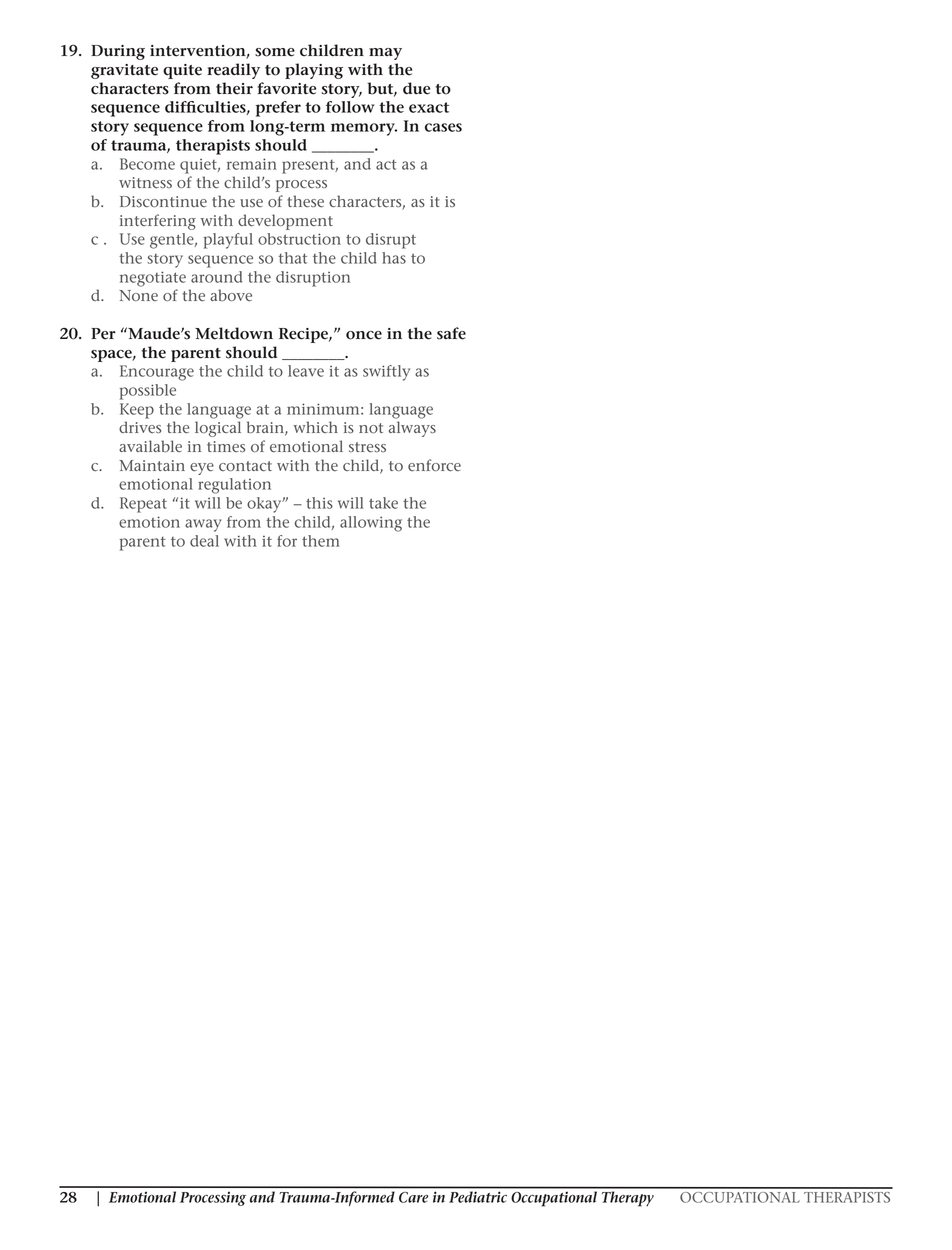 The height and width of the screenshot is (1250, 952). What do you see at coordinates (153, 279) in the screenshot?
I see `negotiate` at bounding box center [153, 279].
